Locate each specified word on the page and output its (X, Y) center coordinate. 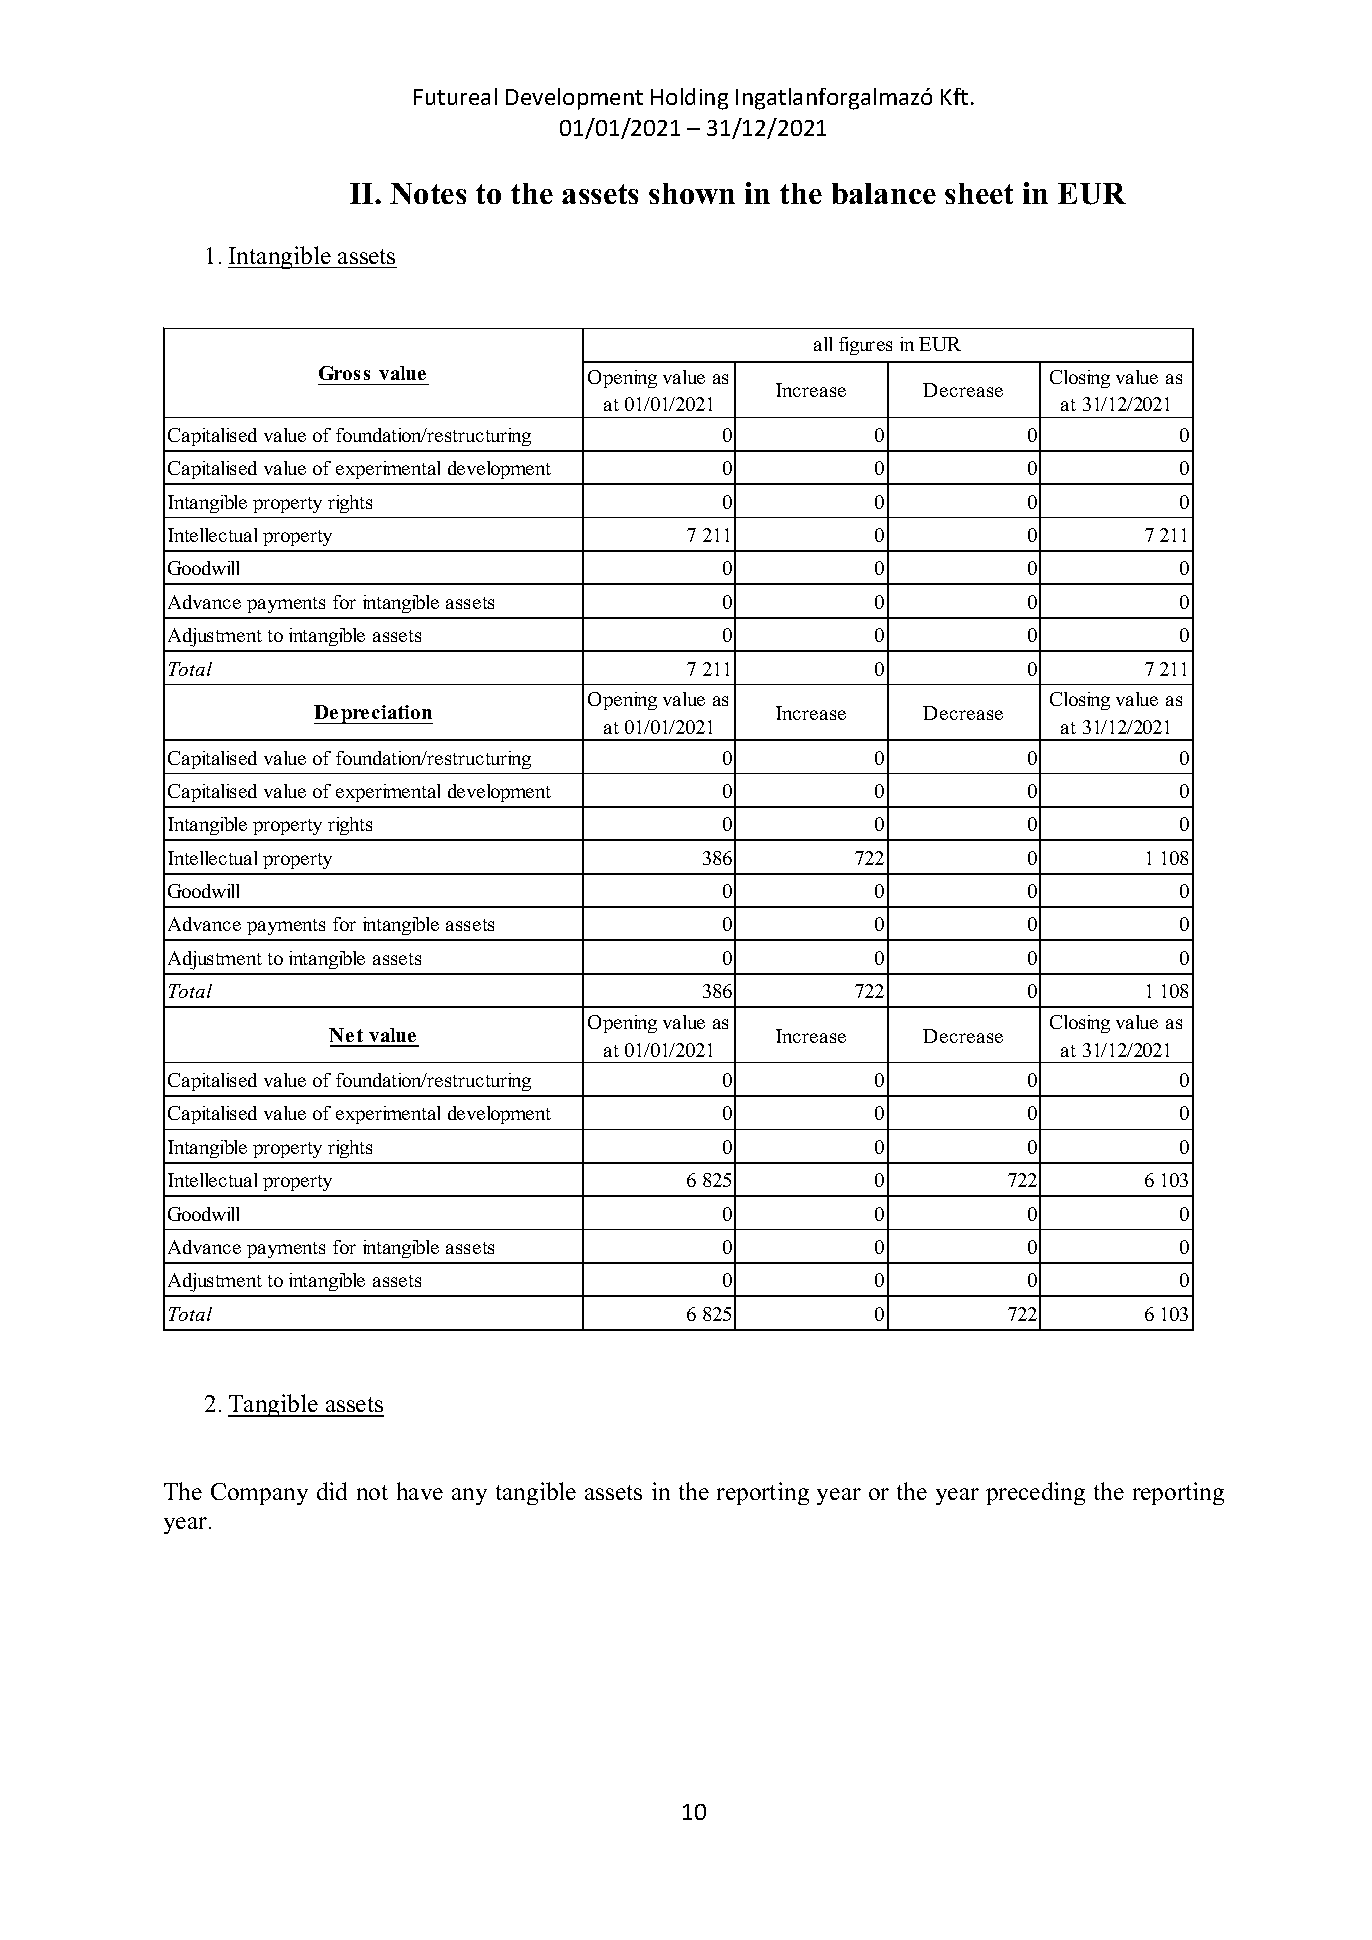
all (823, 344)
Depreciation (373, 714)
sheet (979, 193)
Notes (428, 193)
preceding (1035, 1493)
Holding (689, 99)
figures (865, 346)
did (332, 1491)
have (420, 1491)
